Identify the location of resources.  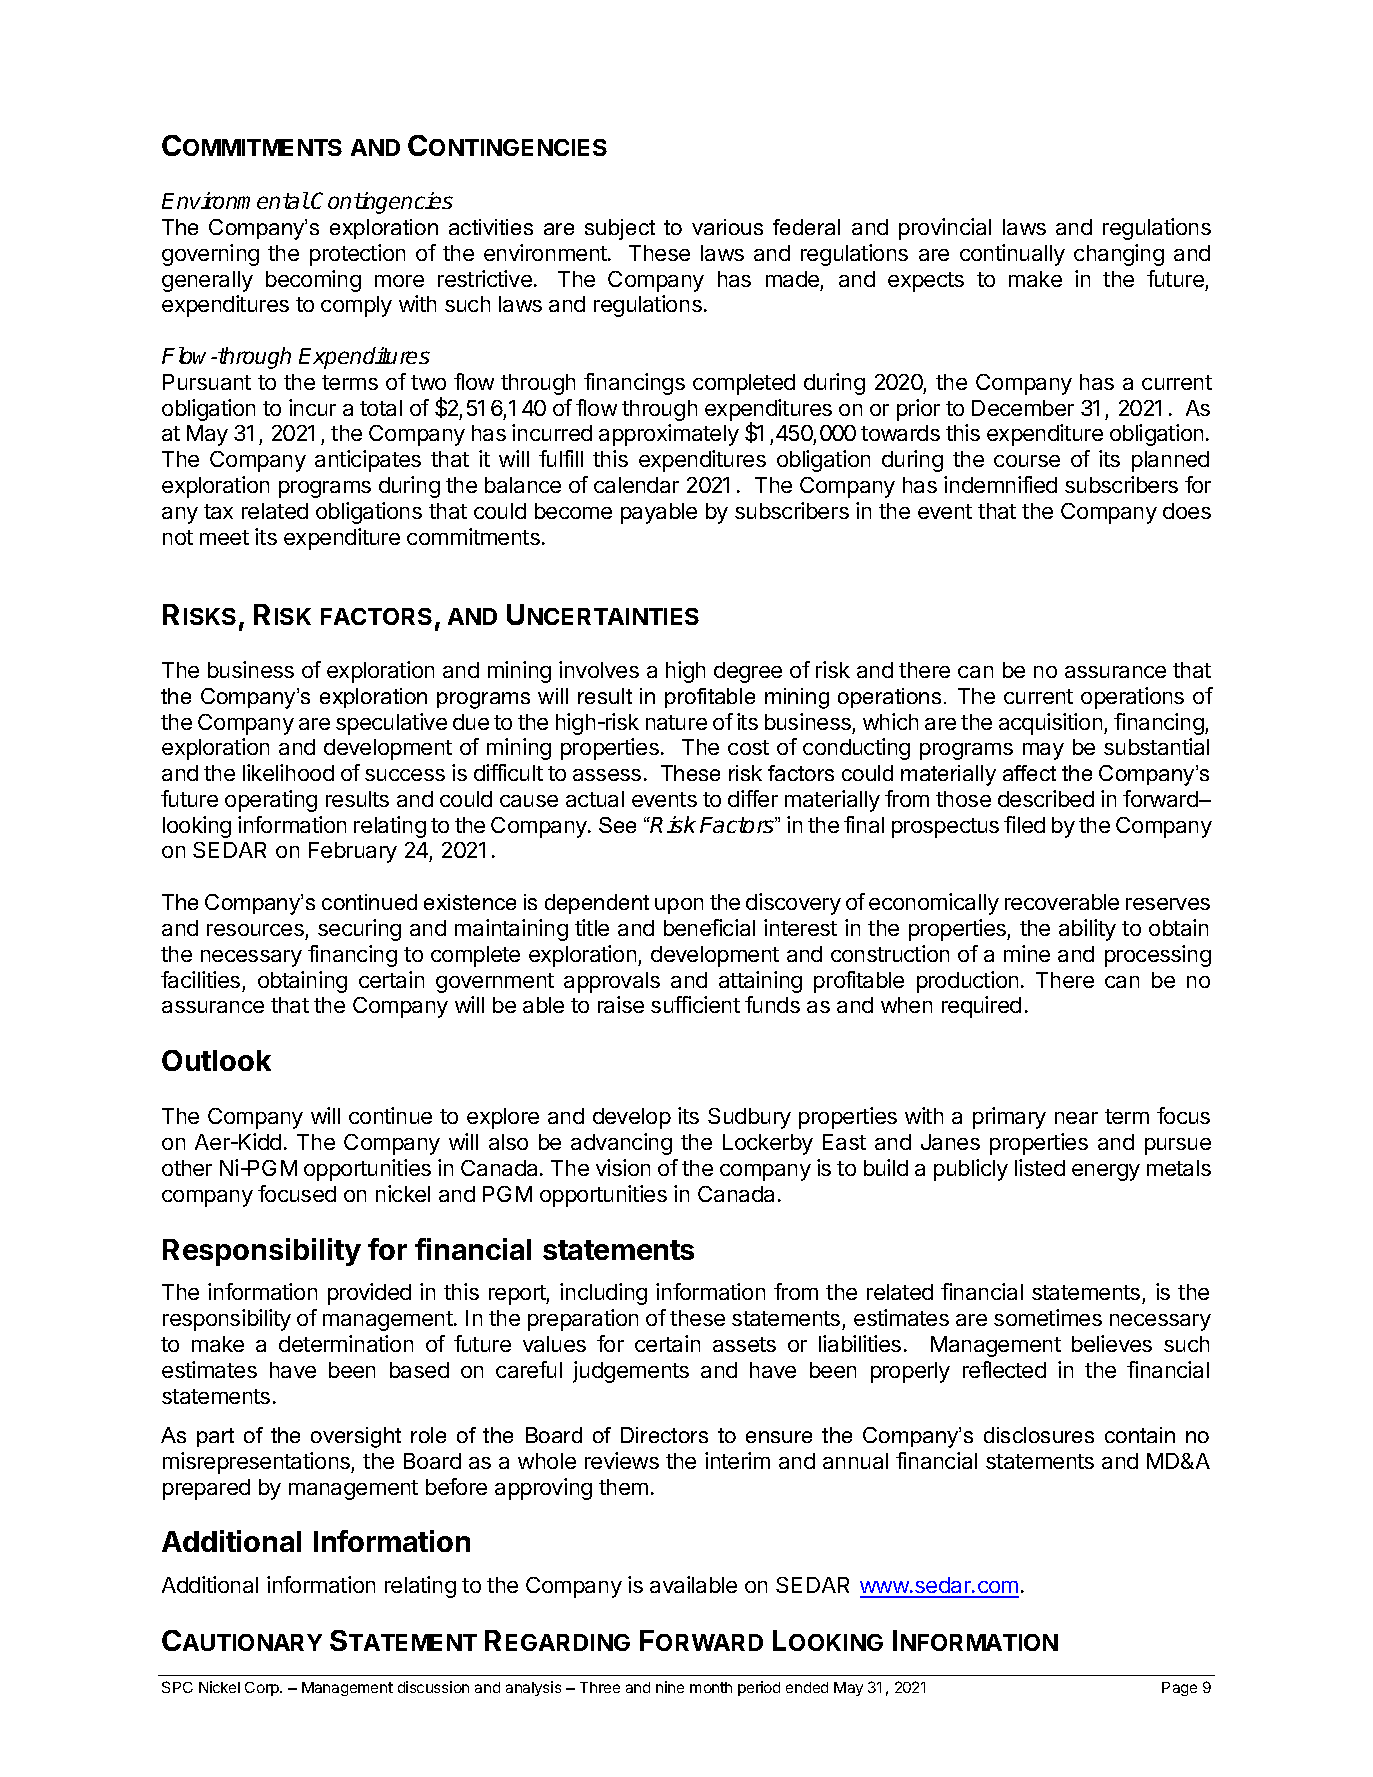
(255, 930).
